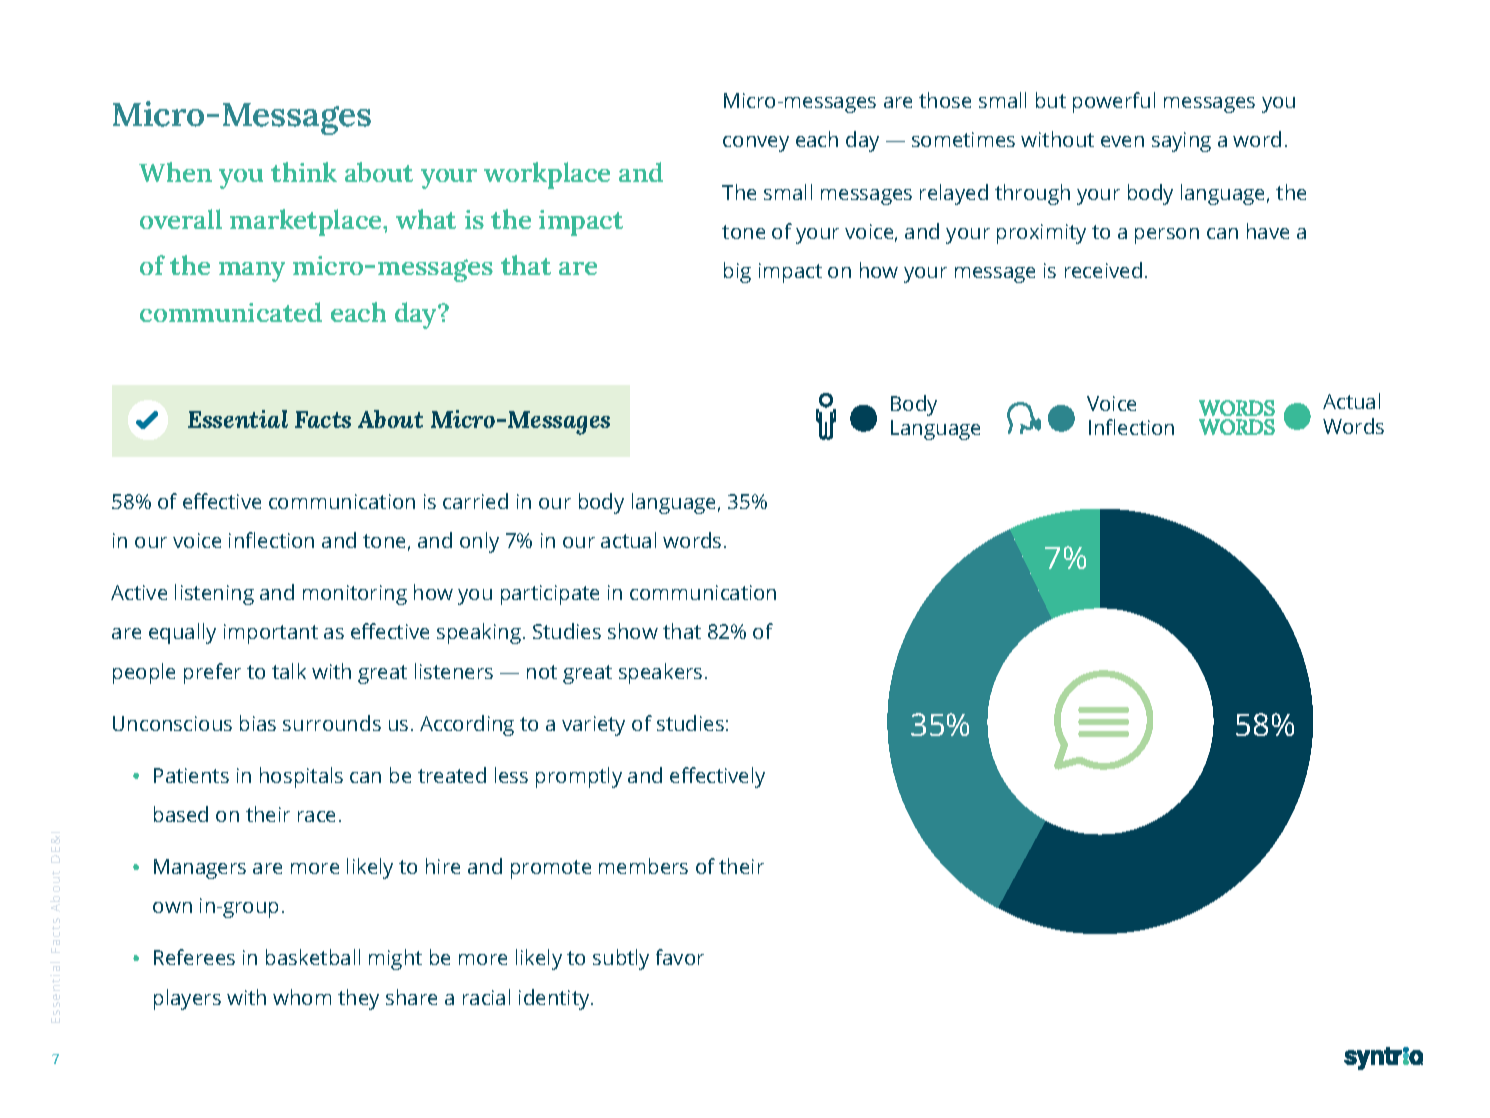  I want to click on basketball, so click(313, 957).
